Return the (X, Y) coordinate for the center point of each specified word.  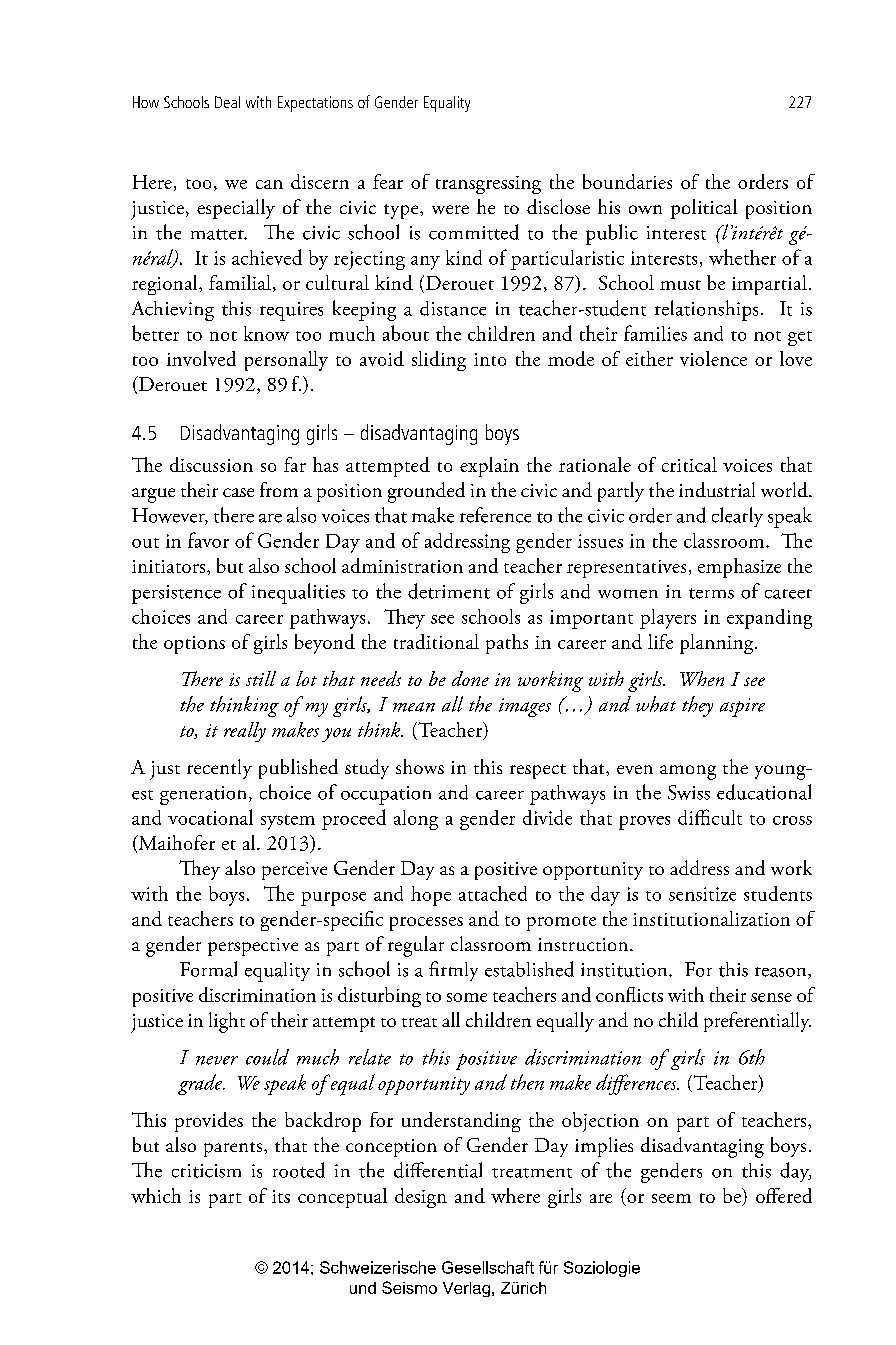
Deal (227, 102)
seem (671, 1198)
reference (495, 515)
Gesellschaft (488, 1267)
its (281, 1196)
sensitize (702, 894)
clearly (737, 517)
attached (493, 893)
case (238, 492)
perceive (294, 871)
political (704, 209)
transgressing (488, 185)
